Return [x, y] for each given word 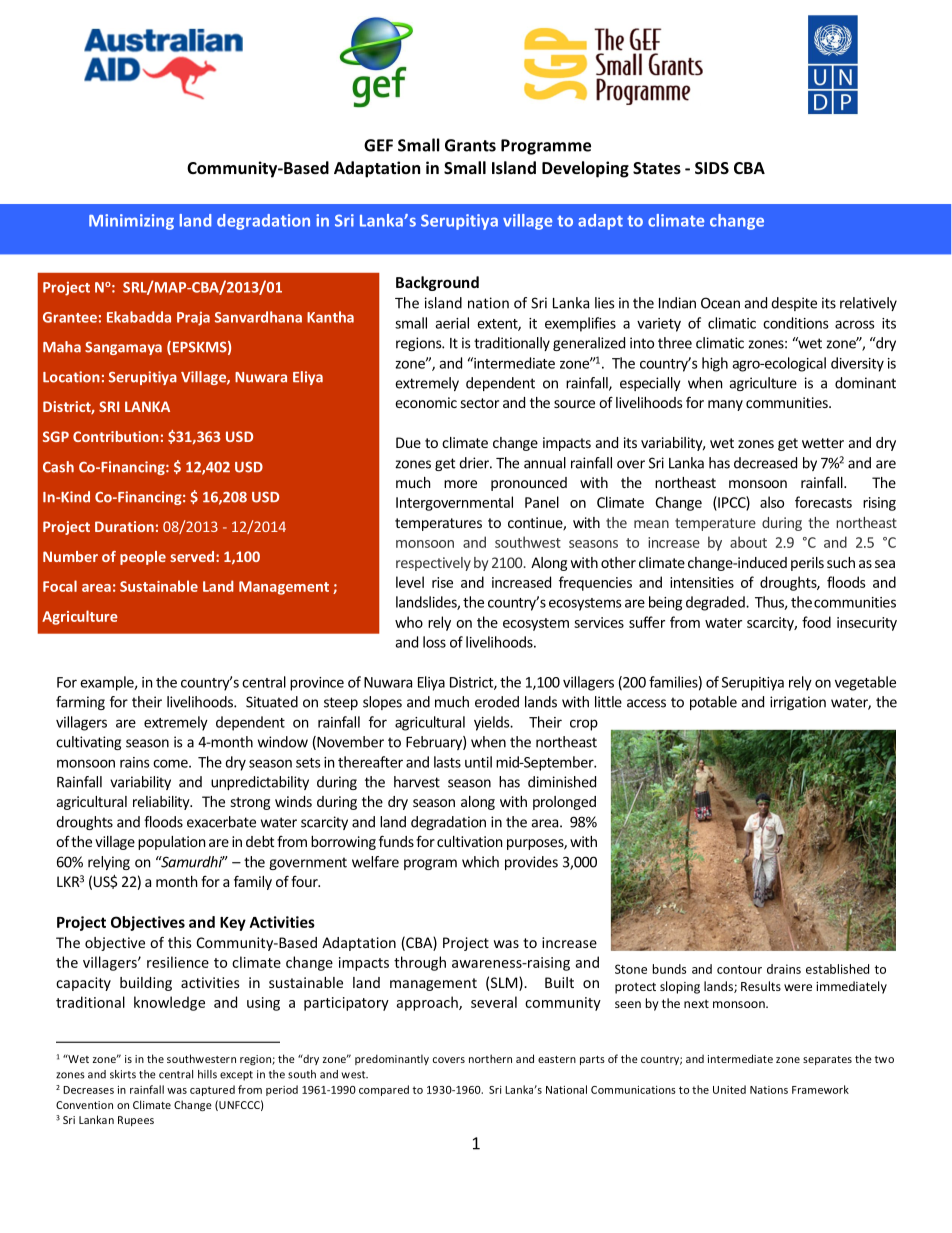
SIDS [712, 168]
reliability [162, 803]
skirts [123, 1074]
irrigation [798, 703]
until [478, 762]
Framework [820, 1089]
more [460, 484]
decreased [765, 463]
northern [490, 1058]
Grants [470, 145]
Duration [124, 526]
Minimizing [131, 222]
